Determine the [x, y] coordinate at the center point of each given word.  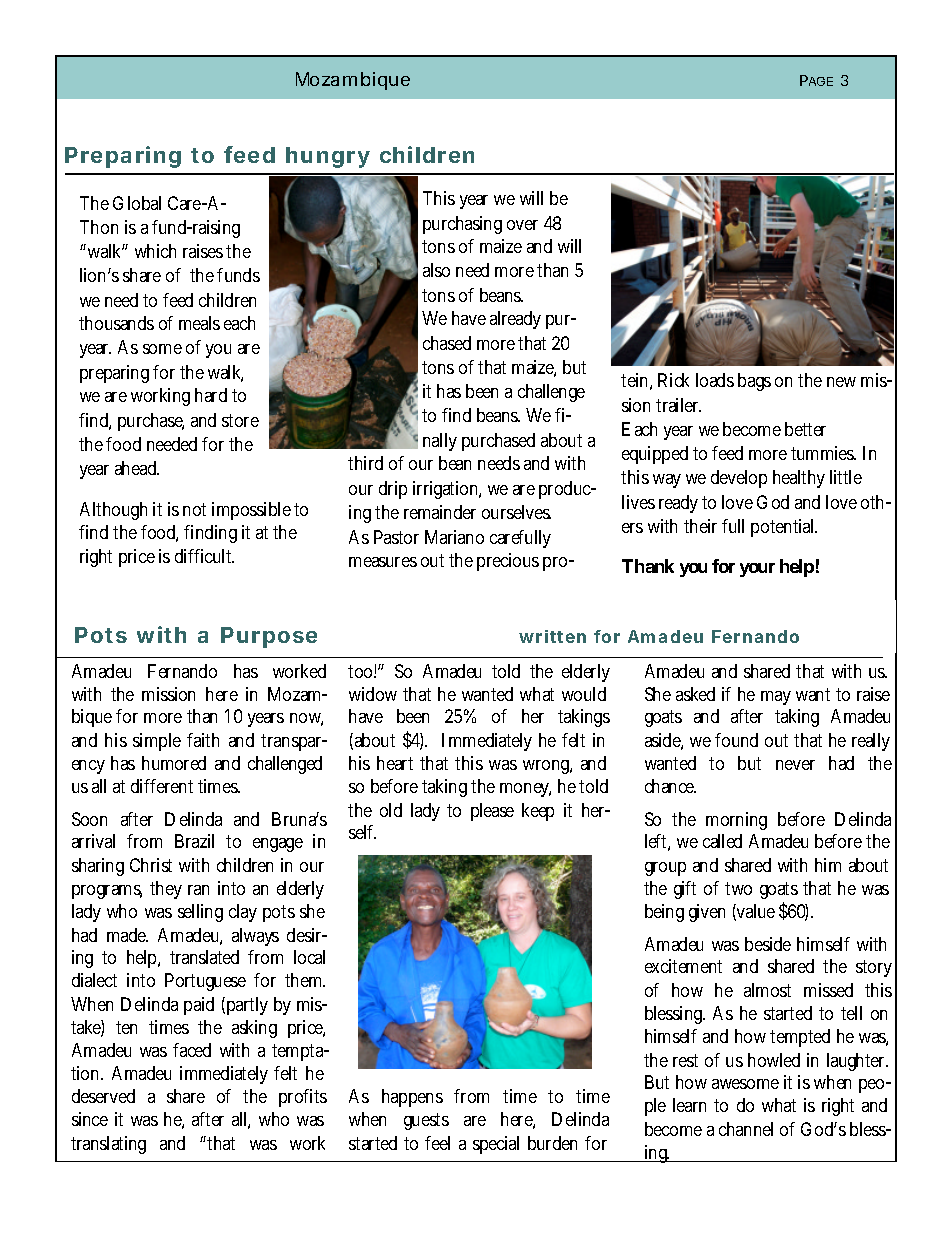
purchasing [462, 225]
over [522, 225]
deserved [103, 1096]
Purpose [269, 637]
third [365, 463]
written [552, 636]
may [776, 698]
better [805, 429]
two [738, 888]
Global [137, 203]
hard [211, 395]
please [492, 812]
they [166, 890]
